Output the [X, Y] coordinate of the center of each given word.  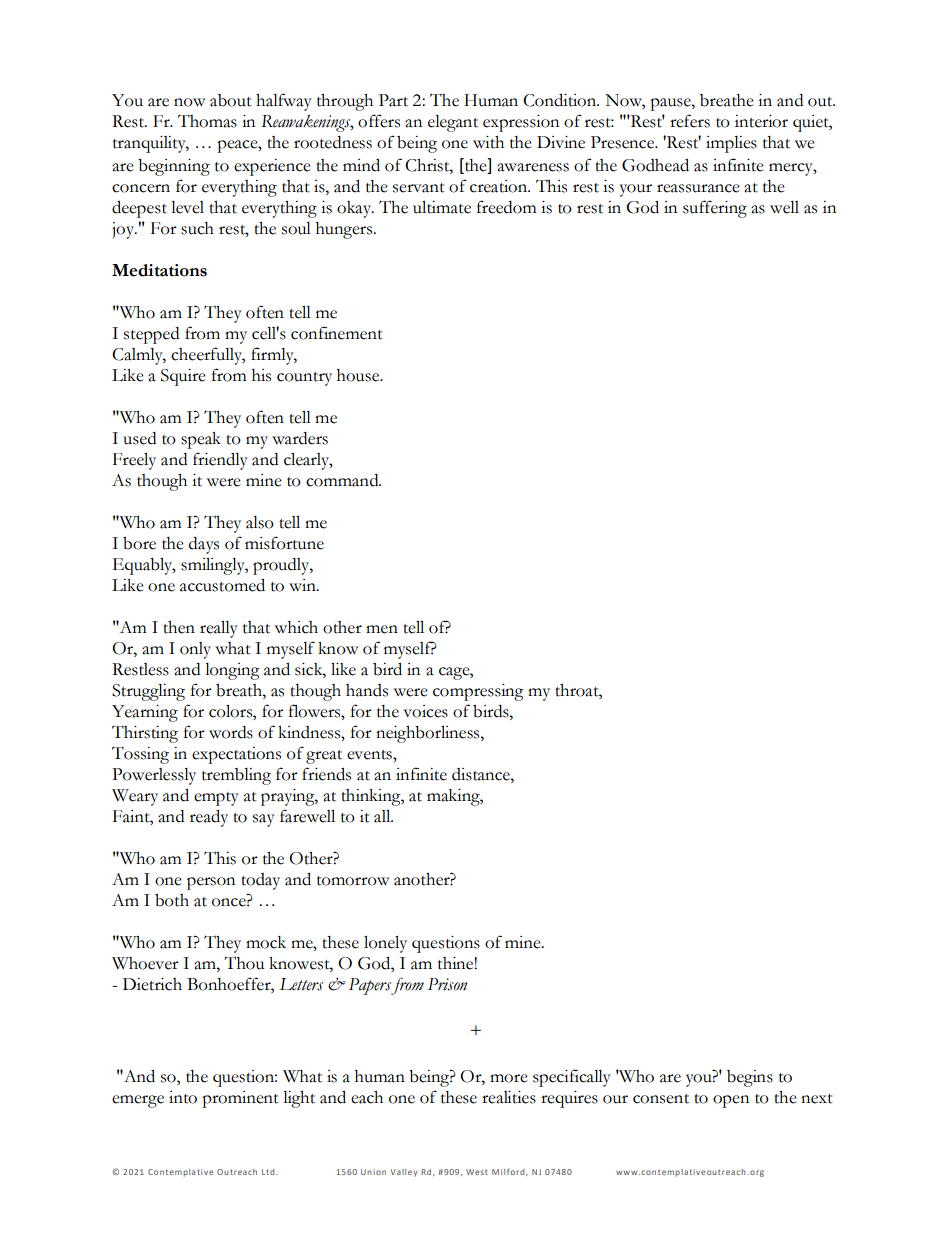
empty [216, 799]
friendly [220, 461]
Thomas [207, 121]
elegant [453, 123]
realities [509, 1097]
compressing [478, 692]
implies [731, 144]
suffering [715, 209]
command [343, 480]
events [370, 755]
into [183, 1097]
